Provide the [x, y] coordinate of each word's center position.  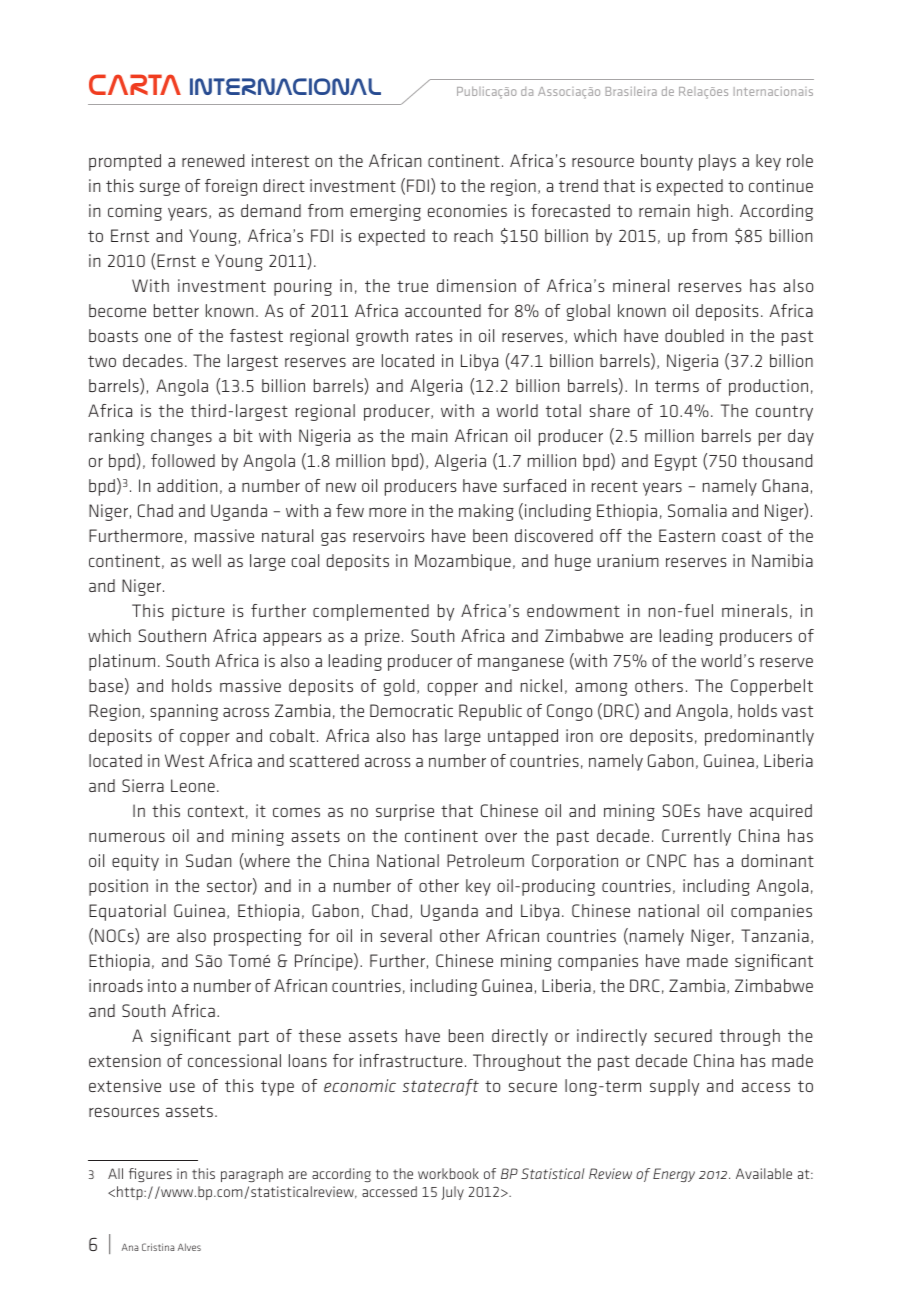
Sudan [208, 860]
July [453, 1193]
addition [187, 485]
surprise [405, 812]
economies [467, 210]
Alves [189, 1247]
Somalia [697, 510]
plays [717, 162]
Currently [696, 837]
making [486, 512]
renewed [213, 160]
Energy [674, 1175]
